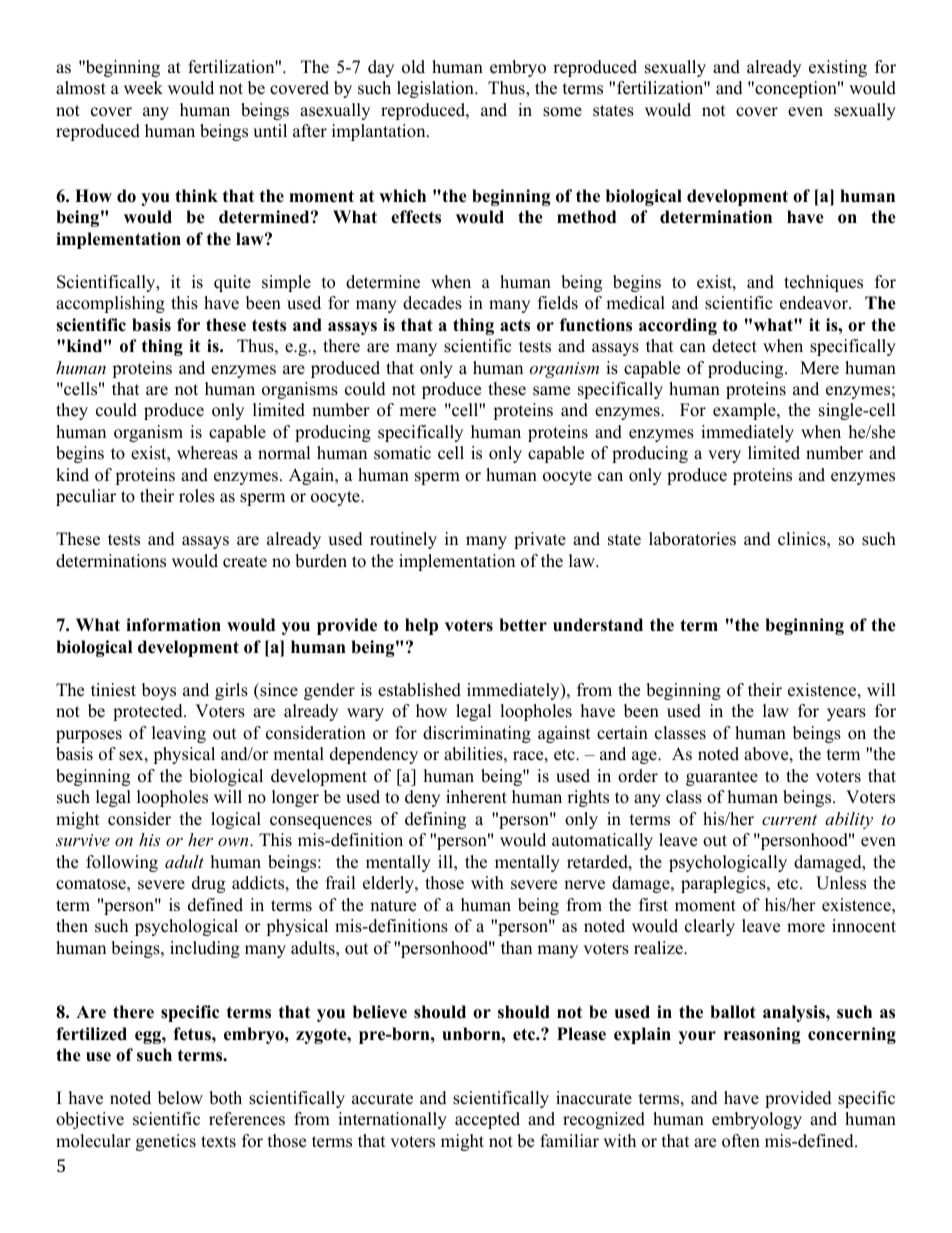 This screenshot has height=1233, width=952. I want to click on some, so click(562, 112).
